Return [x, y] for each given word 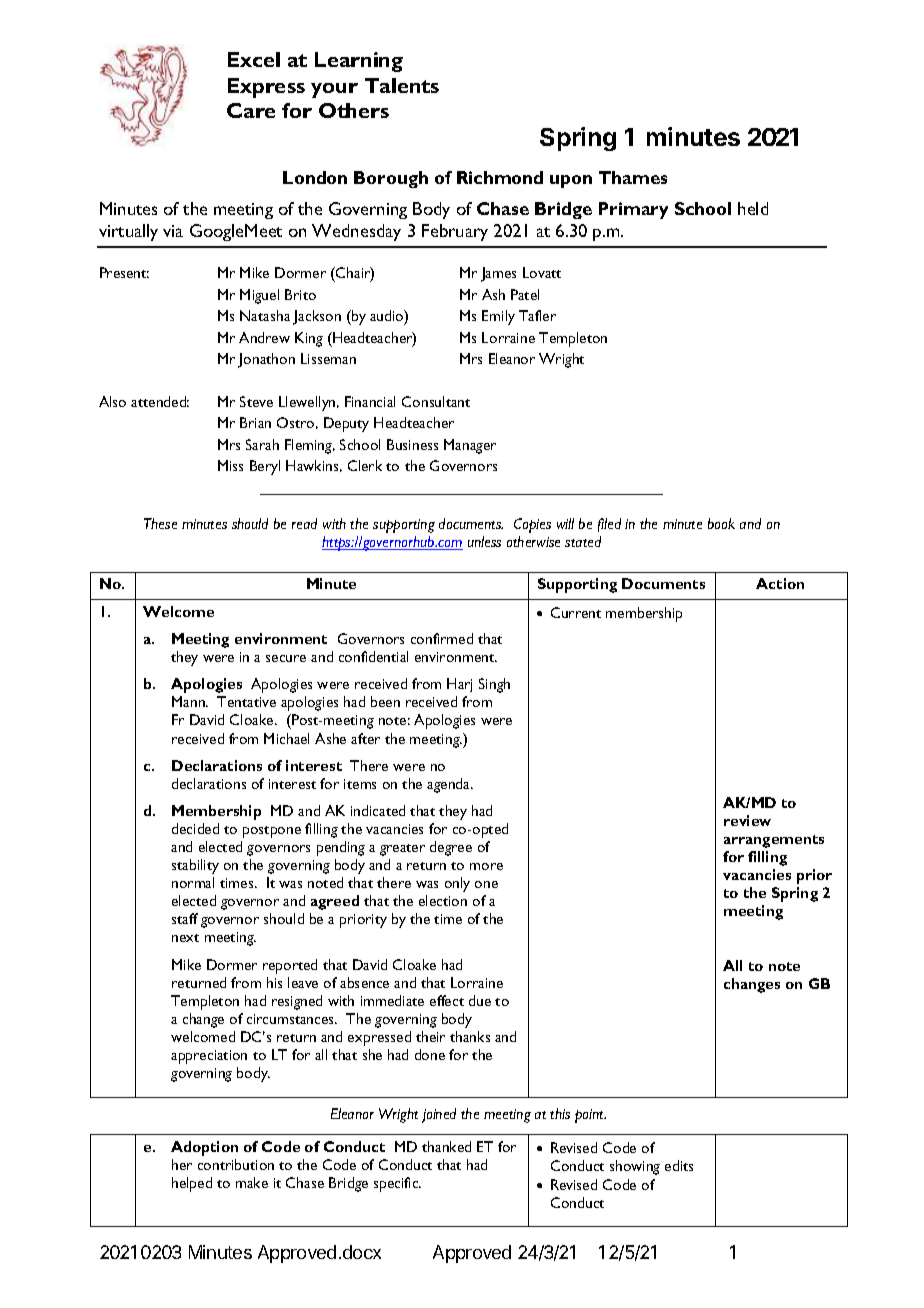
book [721, 523]
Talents [402, 85]
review [747, 820]
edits [679, 1165]
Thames [633, 177]
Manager [470, 446]
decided [195, 828]
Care [251, 110]
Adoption [204, 1148]
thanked [446, 1146]
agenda [450, 785]
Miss [230, 465]
